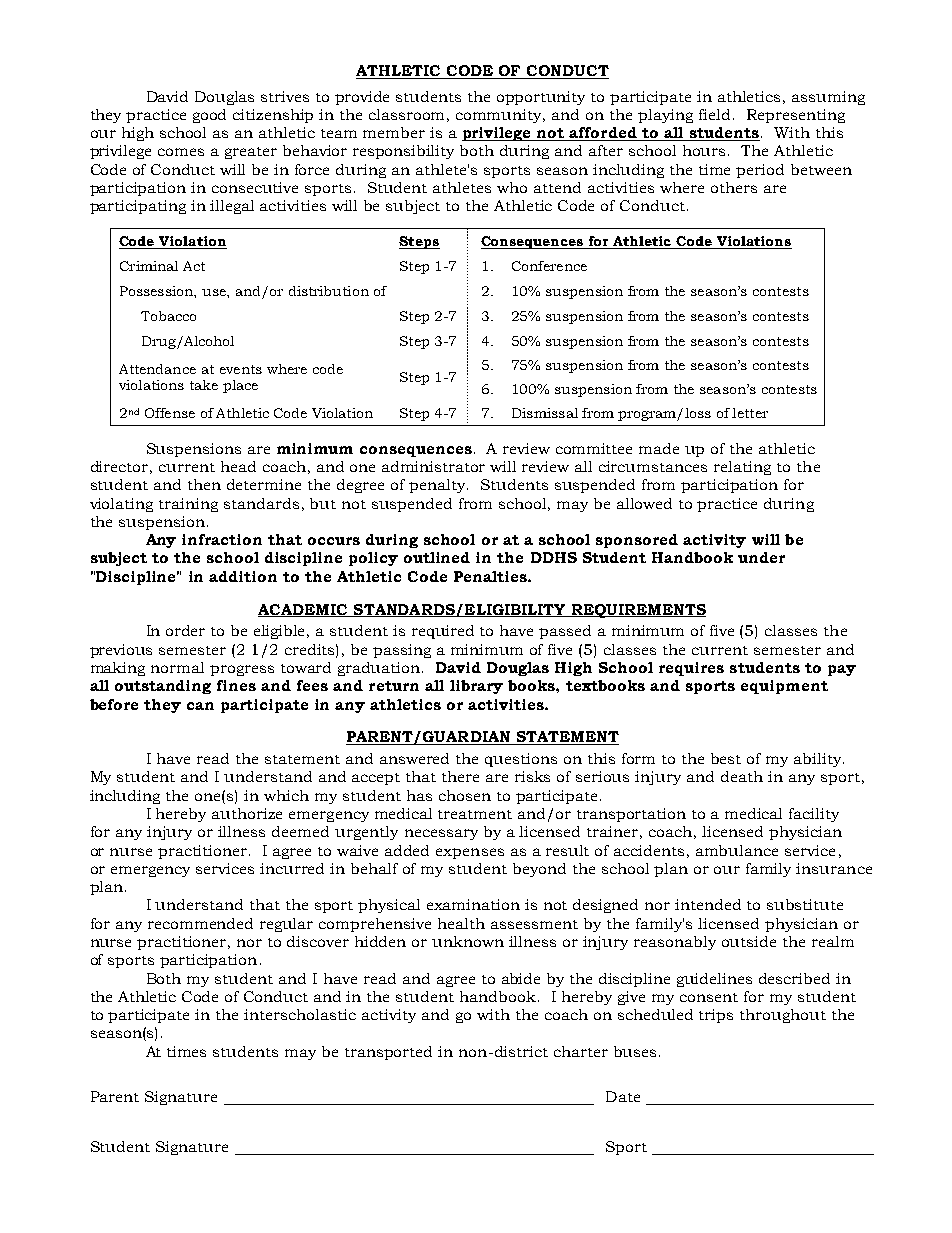 This image has height=1233, width=952. What do you see at coordinates (545, 413) in the image?
I see `Dismissal` at bounding box center [545, 413].
